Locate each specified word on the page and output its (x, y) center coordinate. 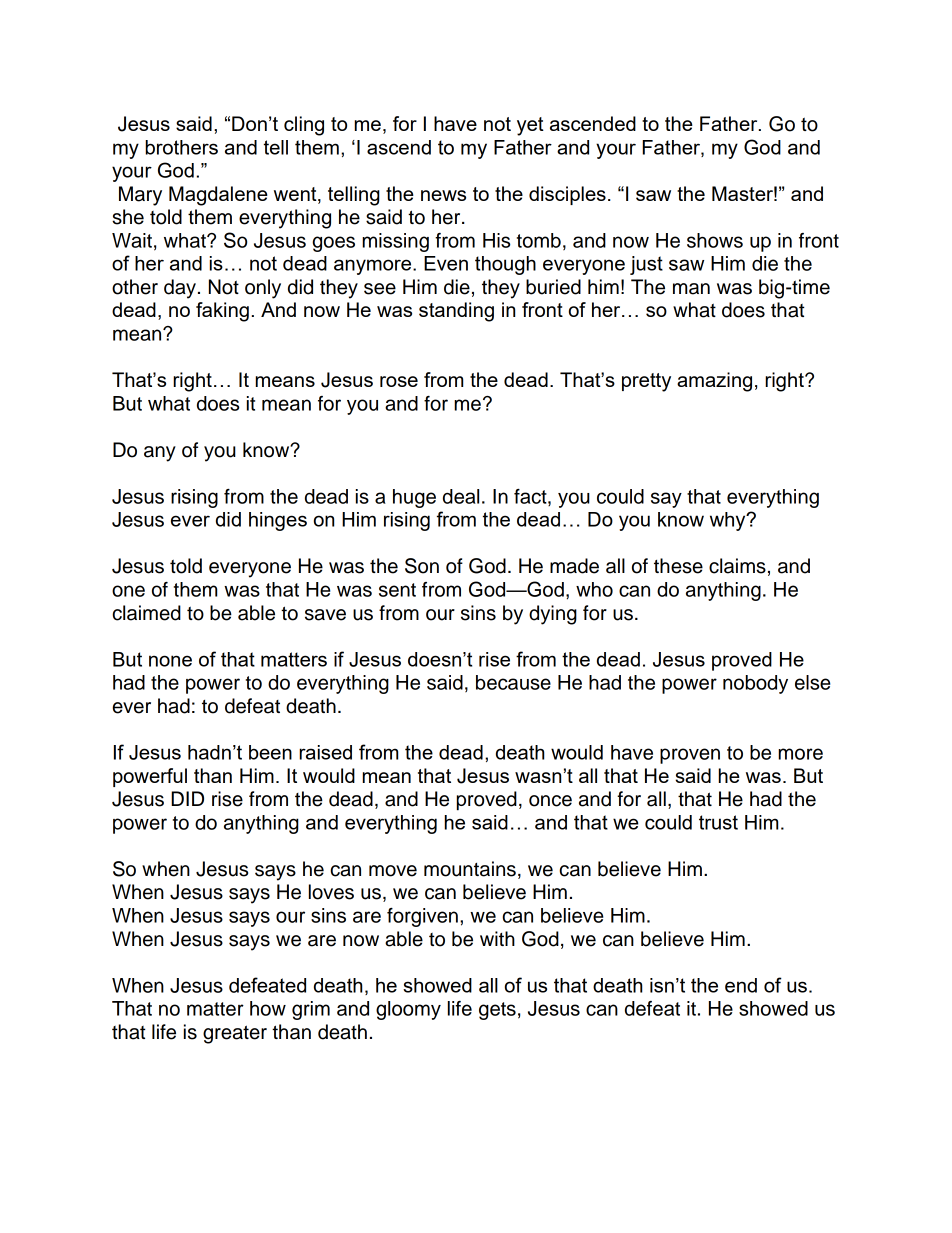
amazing (714, 382)
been (270, 752)
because (513, 682)
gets (497, 1011)
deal (461, 496)
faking (222, 312)
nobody (755, 684)
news (443, 195)
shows (715, 240)
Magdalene (218, 196)
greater (235, 1034)
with (497, 938)
